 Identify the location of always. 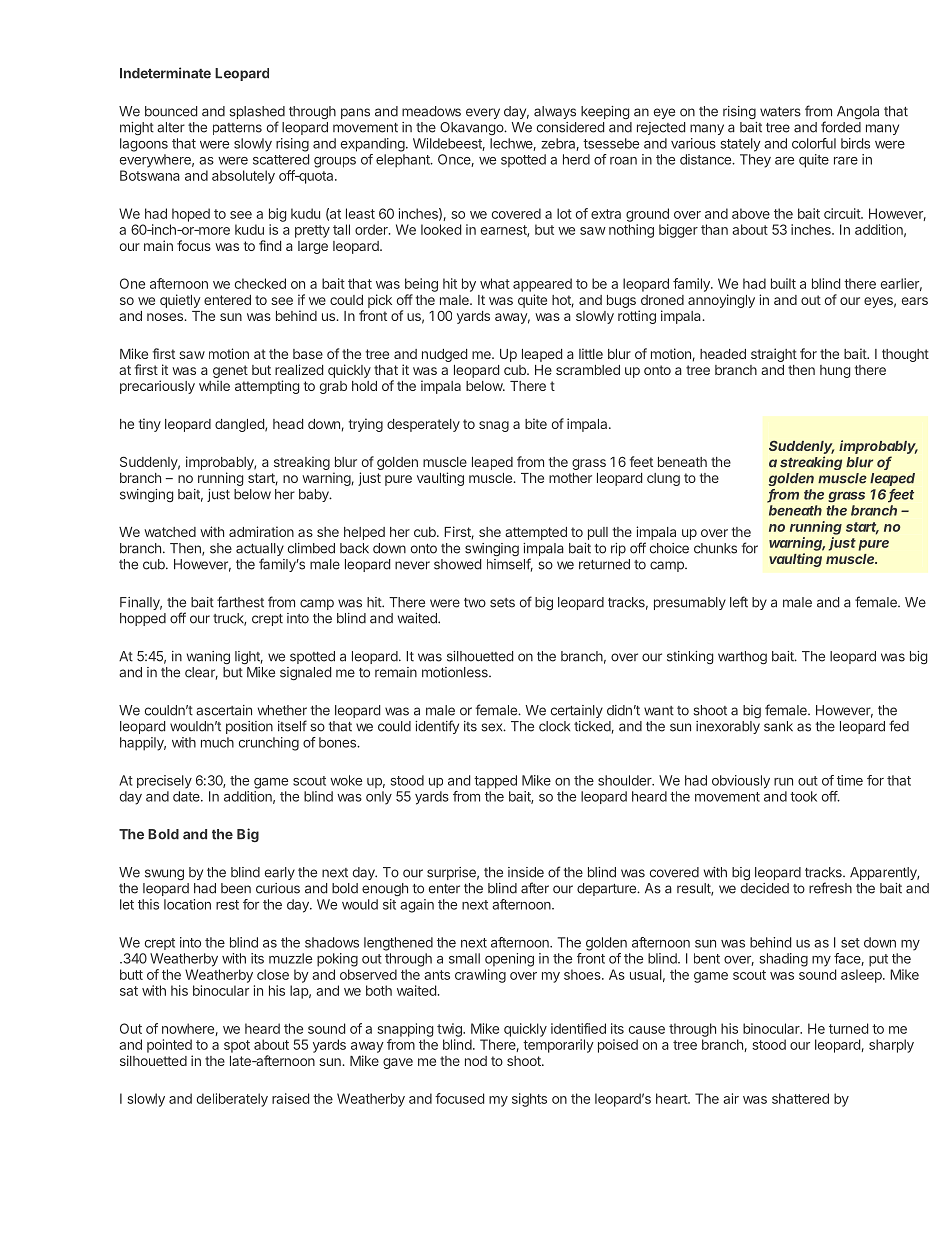
(555, 112).
